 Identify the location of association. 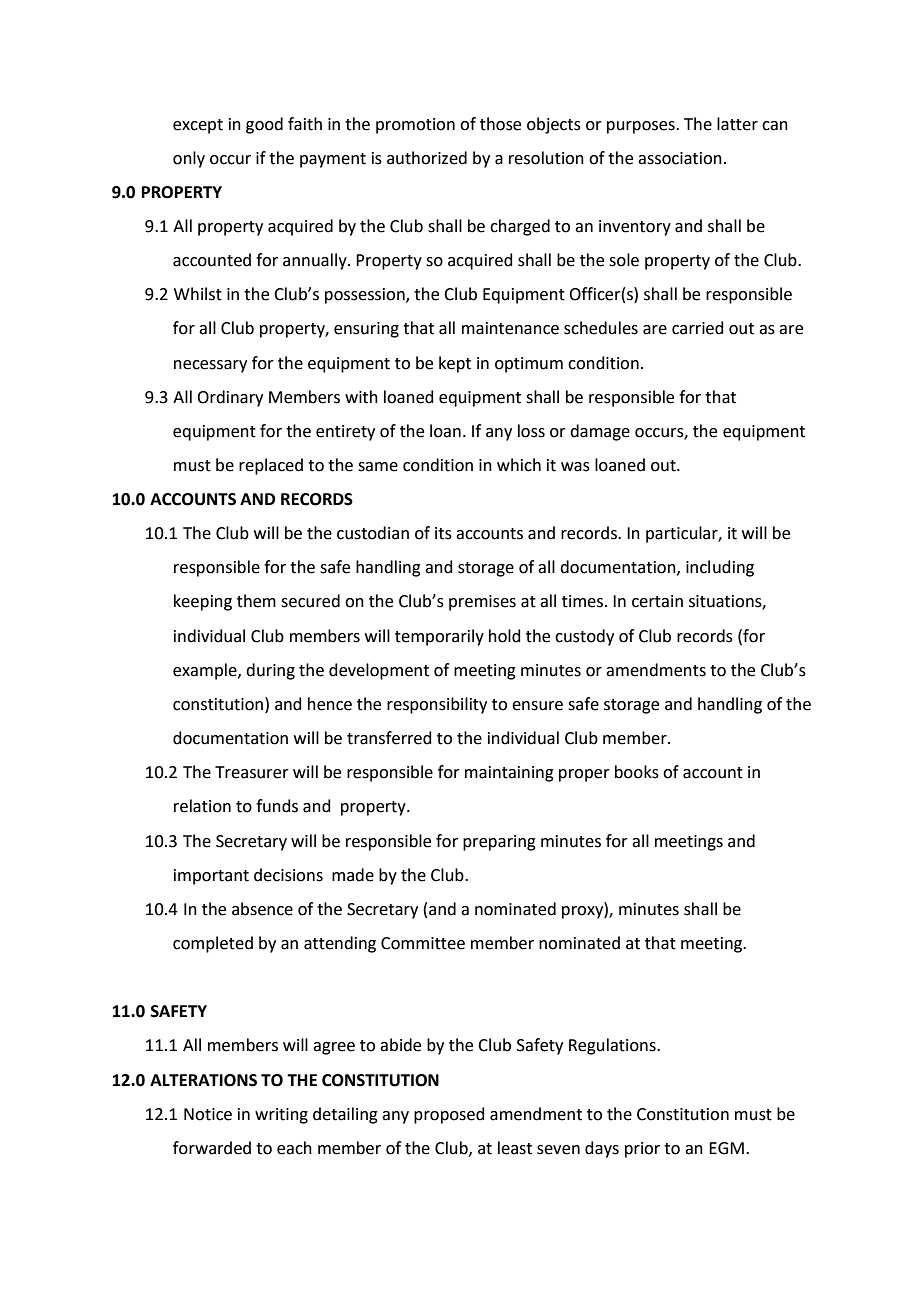
(680, 158).
